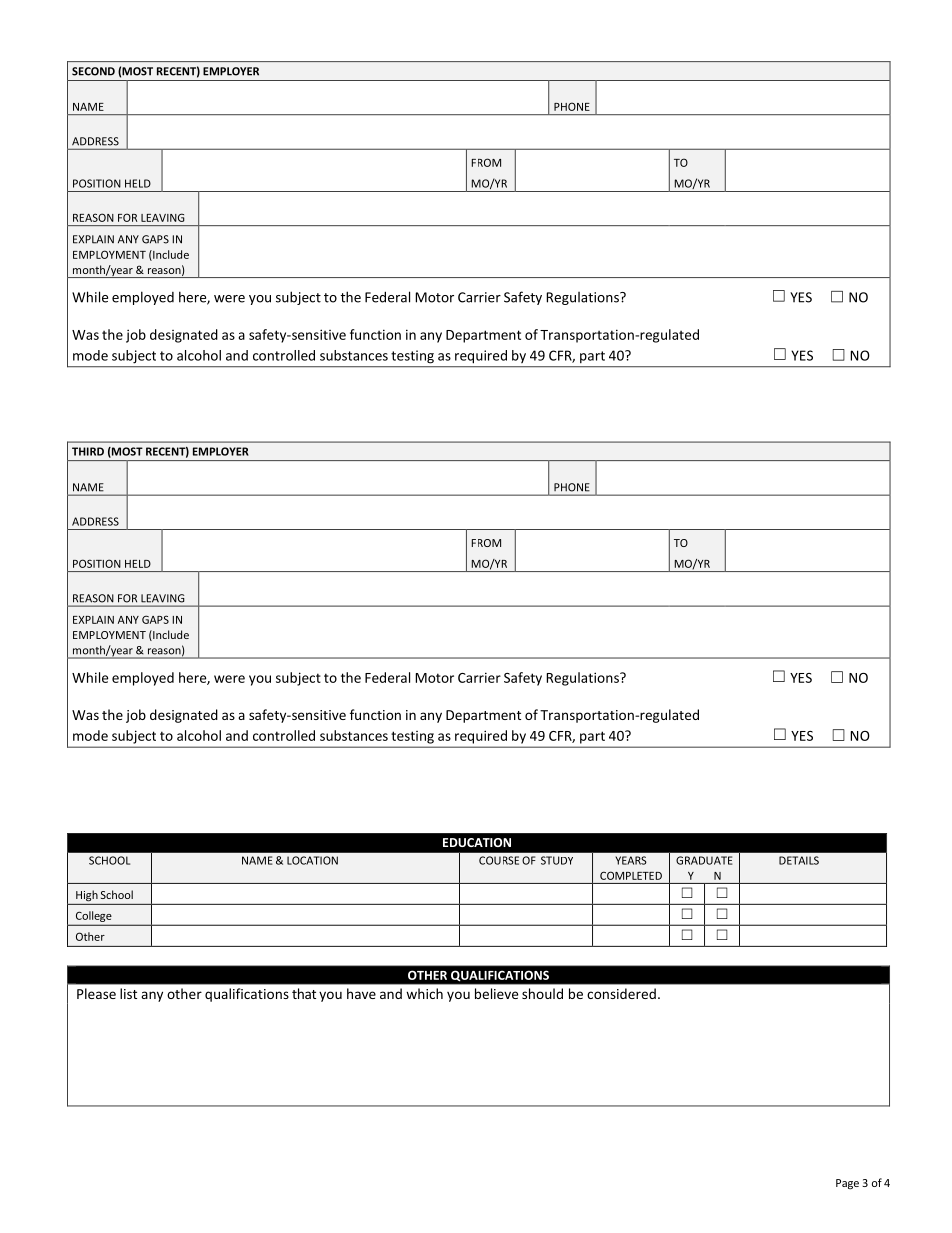 Image resolution: width=952 pixels, height=1233 pixels. I want to click on Page, so click(847, 1184).
